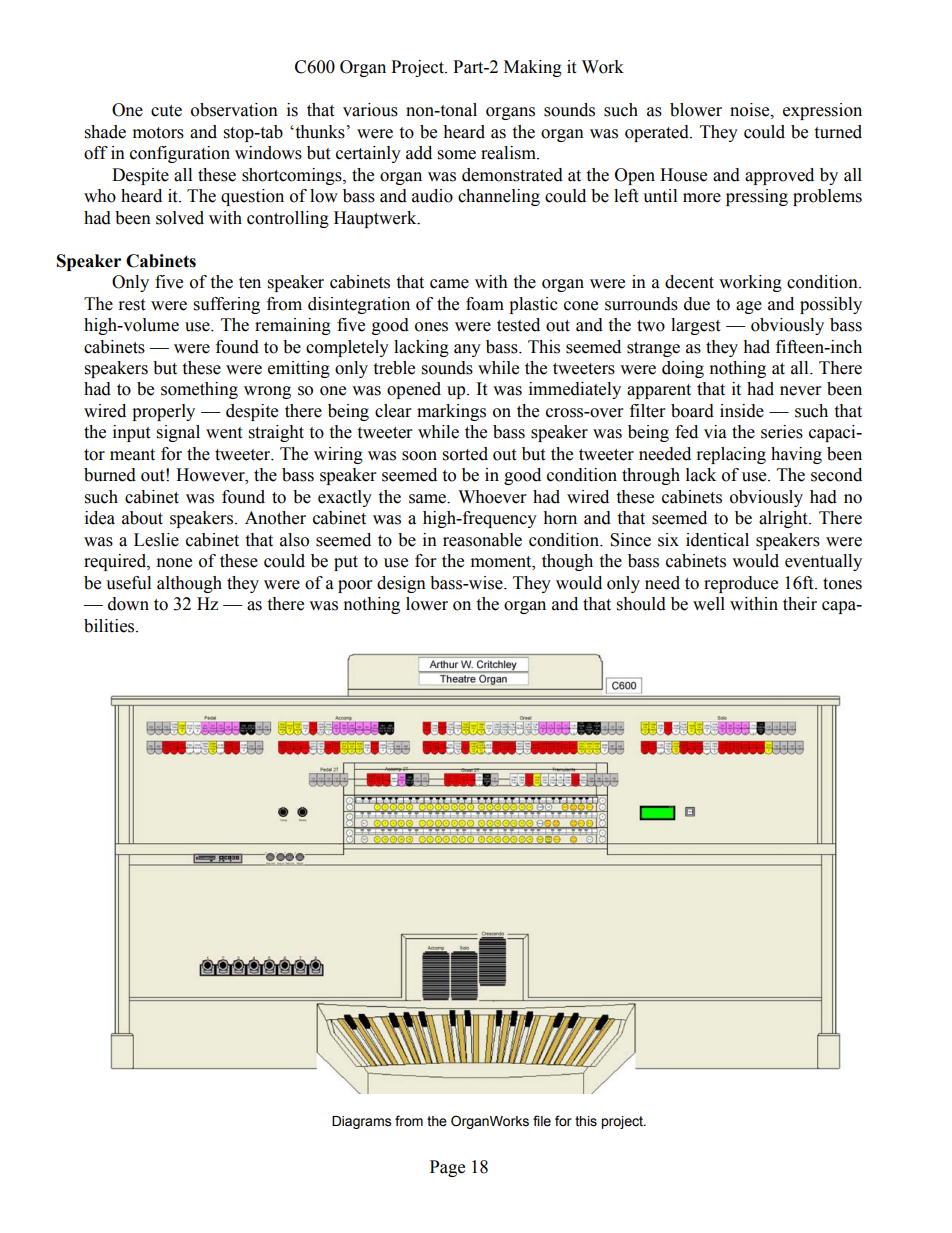 This screenshot has height=1233, width=952. Describe the element at coordinates (401, 584) in the screenshot. I see `design` at that location.
